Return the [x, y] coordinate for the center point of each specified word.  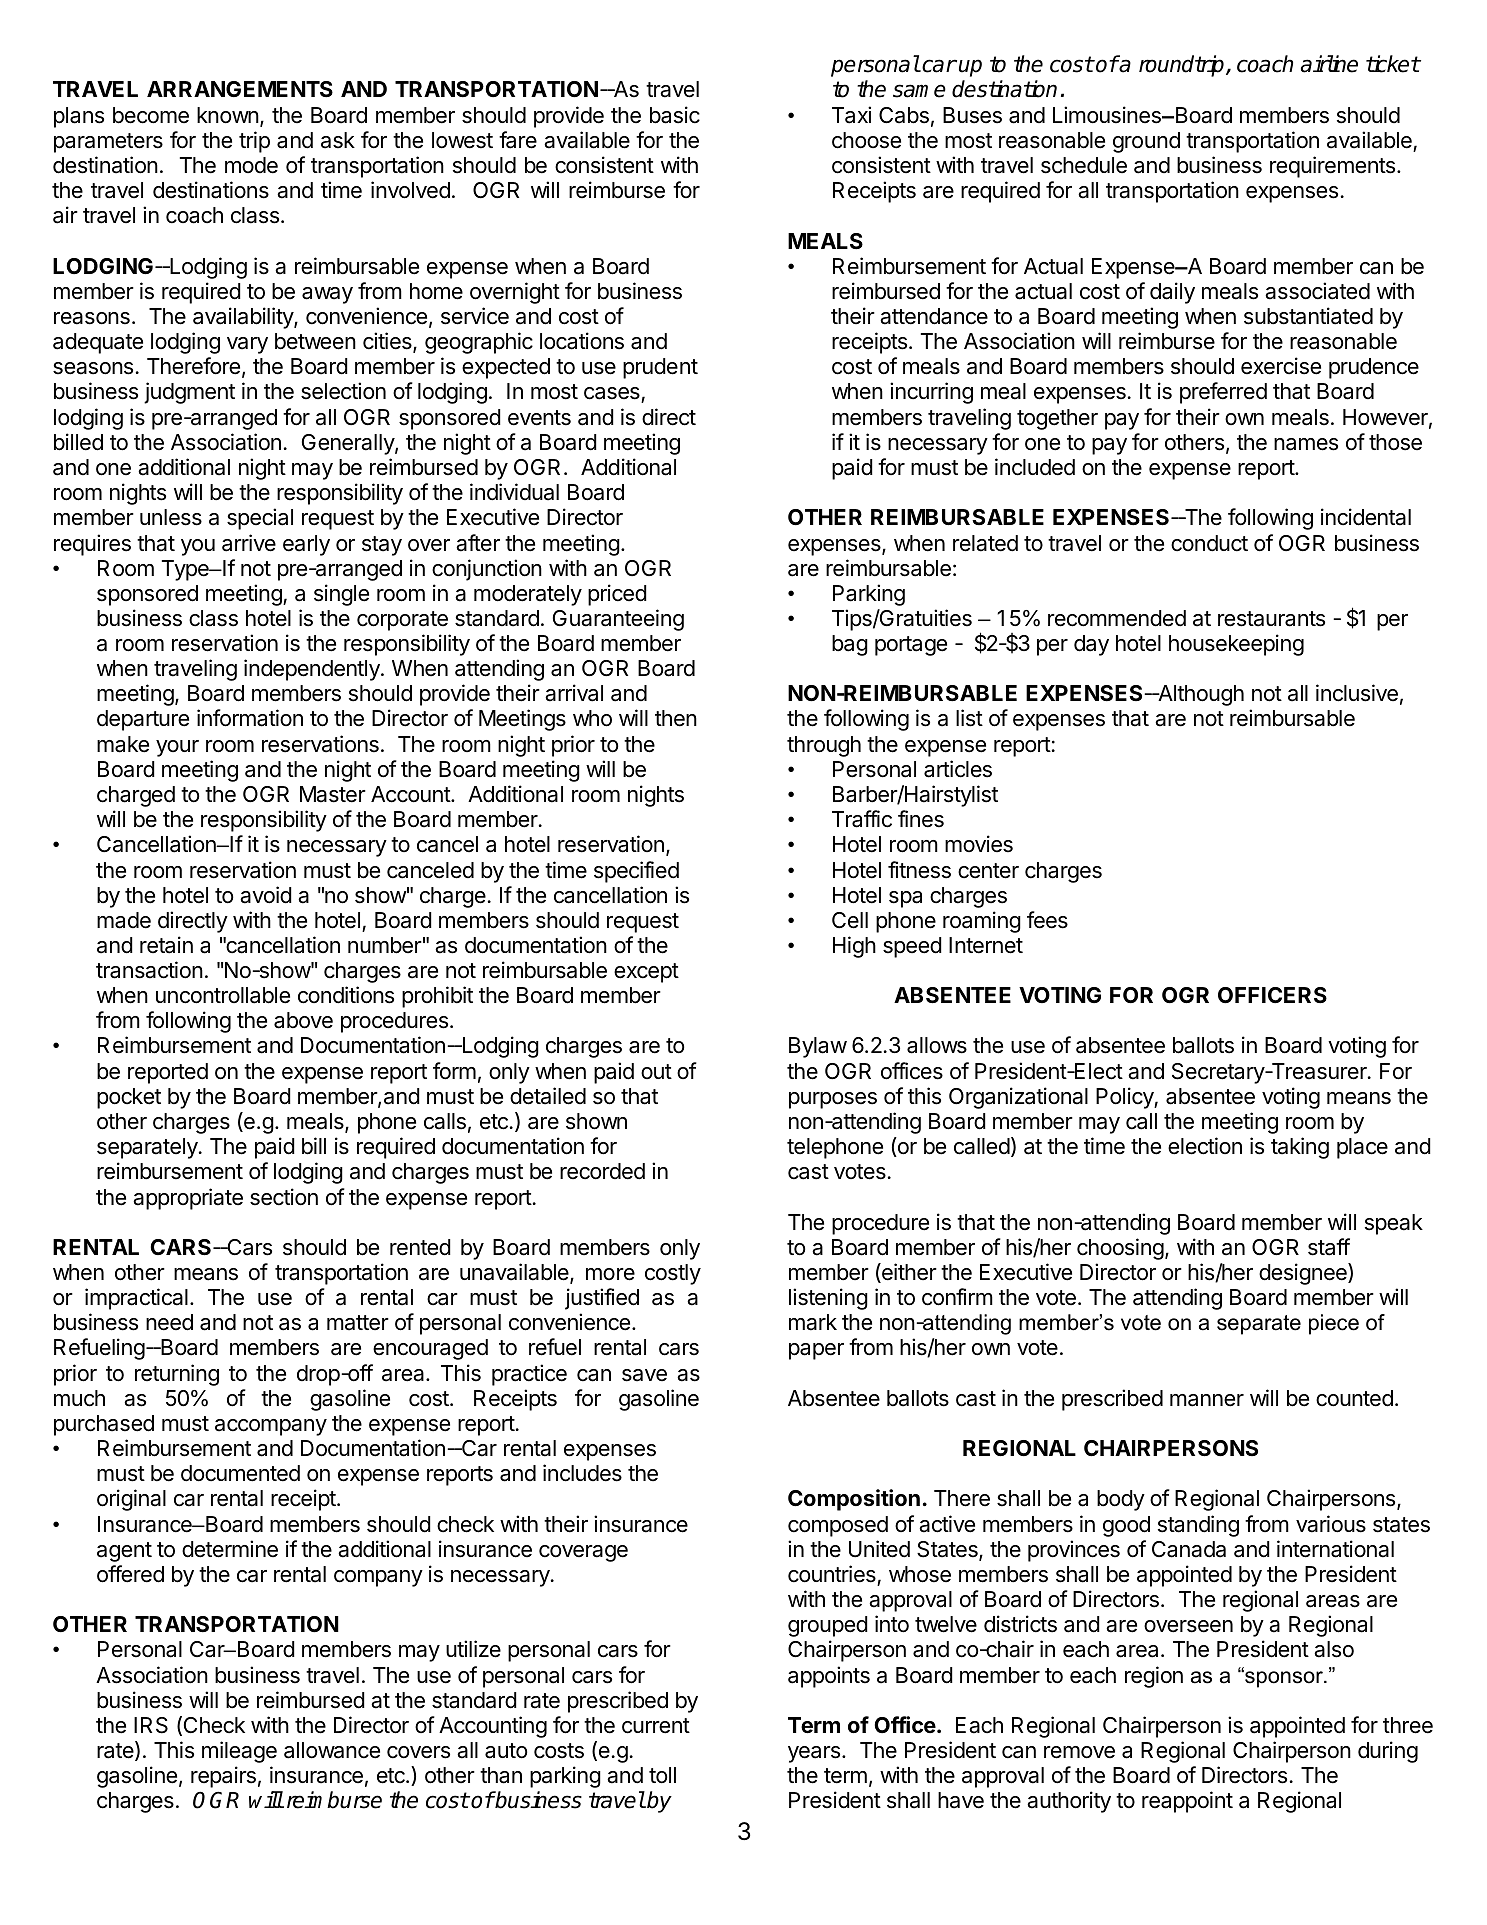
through [824, 746]
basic [675, 115]
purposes [833, 1100]
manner [1207, 1400]
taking [1300, 1148]
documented [240, 1473]
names [1306, 444]
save [644, 1375]
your [177, 748]
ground [1146, 142]
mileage [239, 1752]
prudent [660, 368]
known [228, 115]
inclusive [1357, 693]
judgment [189, 393]
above [303, 1020]
